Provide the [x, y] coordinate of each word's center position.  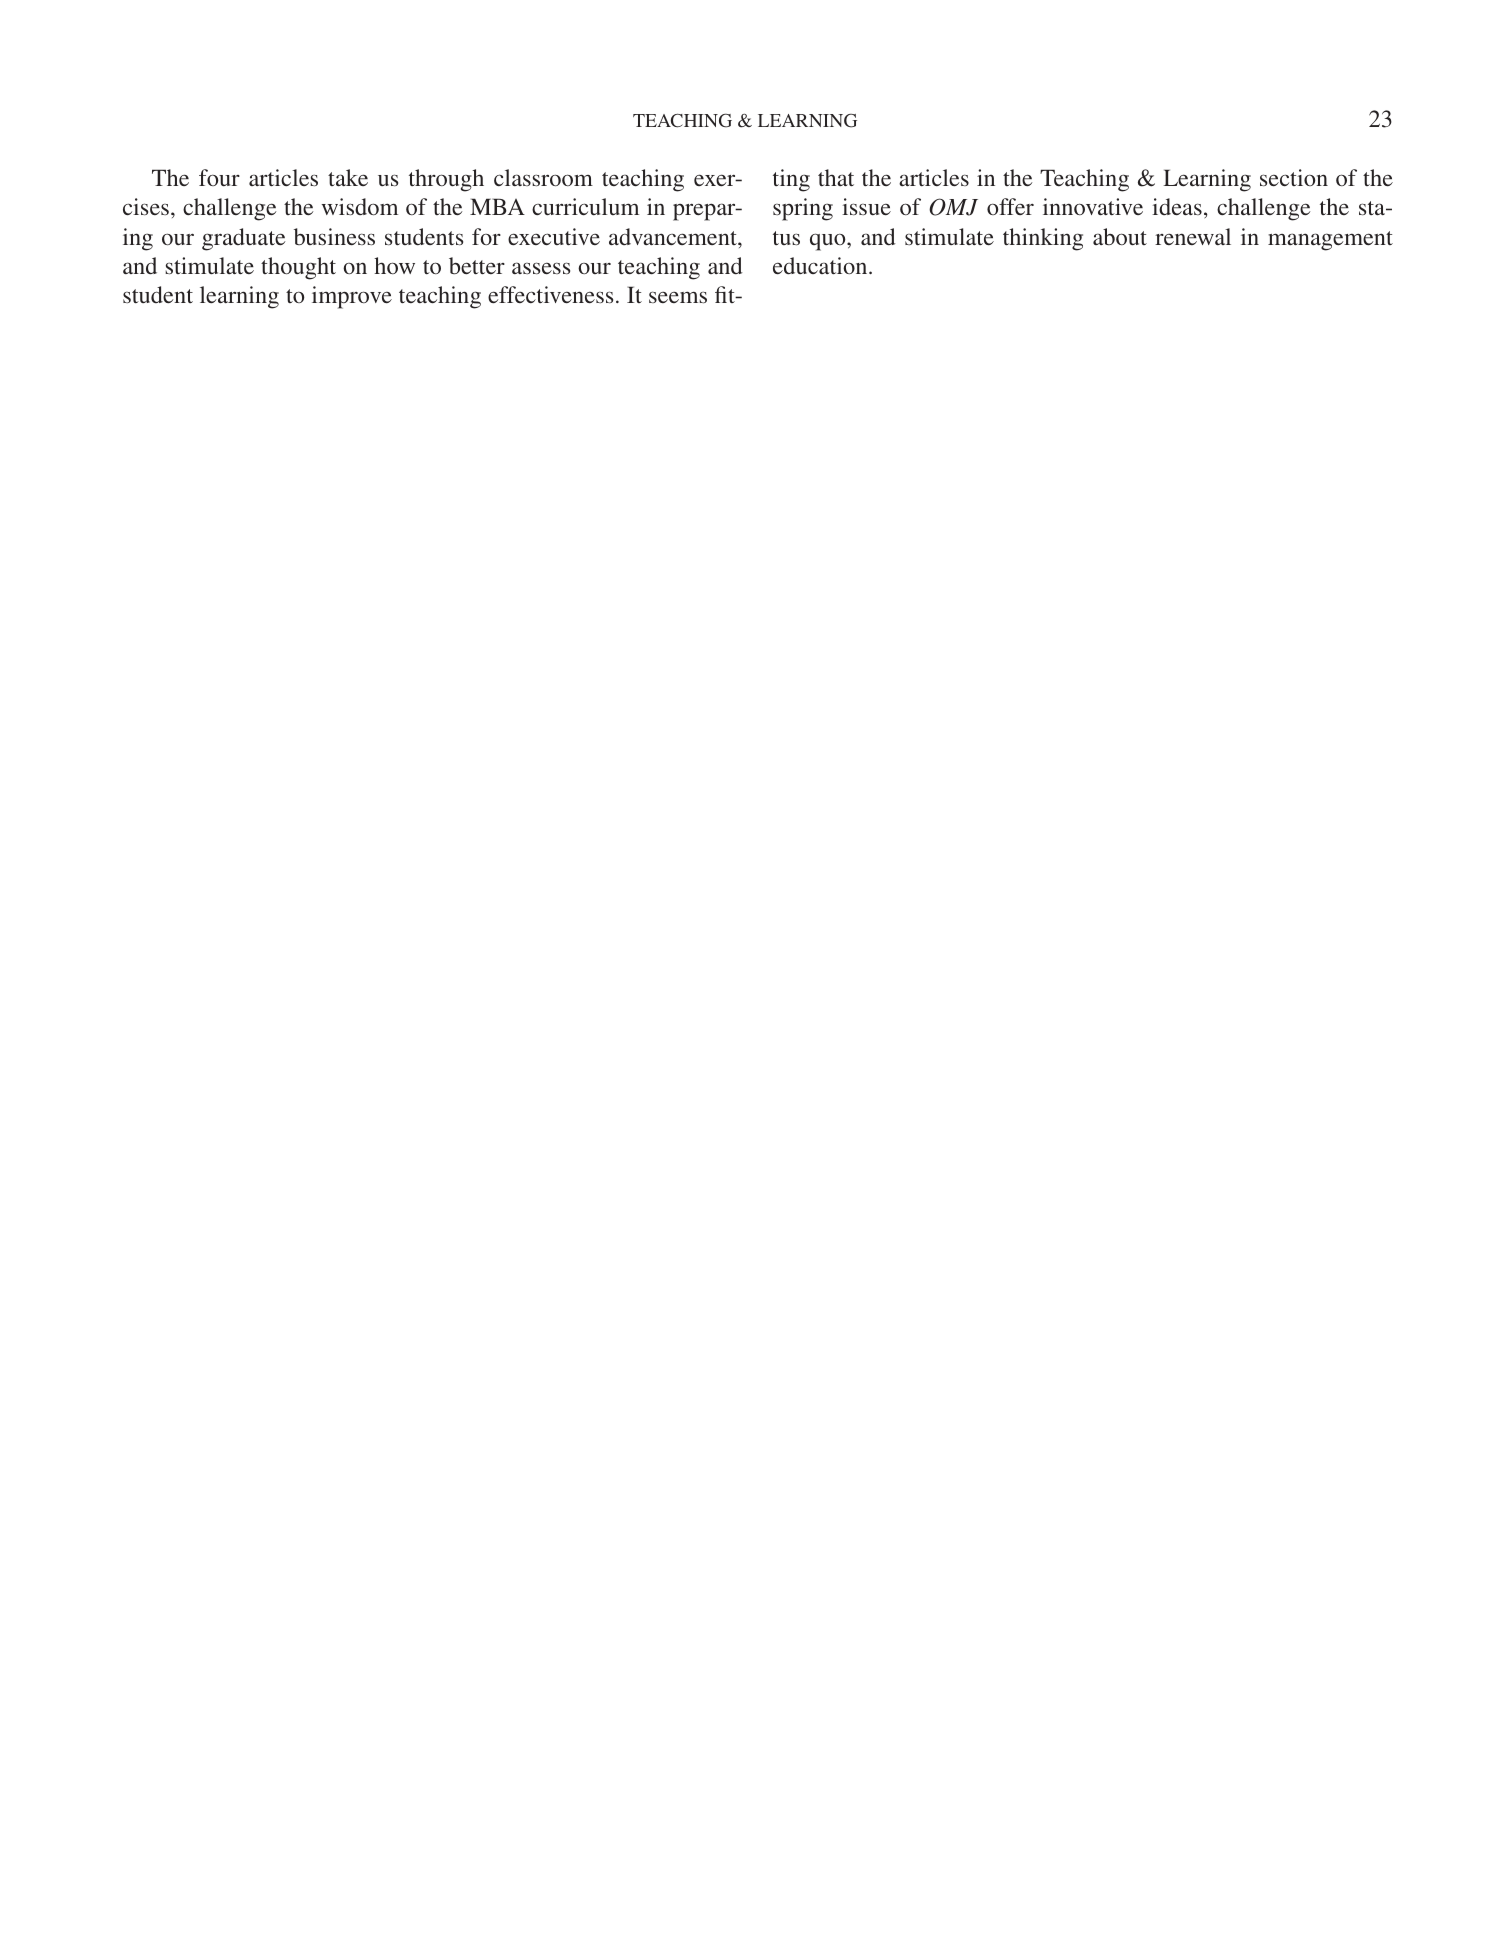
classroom [543, 177]
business [334, 236]
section [1294, 177]
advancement [674, 236]
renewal [1193, 236]
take [348, 177]
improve [352, 297]
